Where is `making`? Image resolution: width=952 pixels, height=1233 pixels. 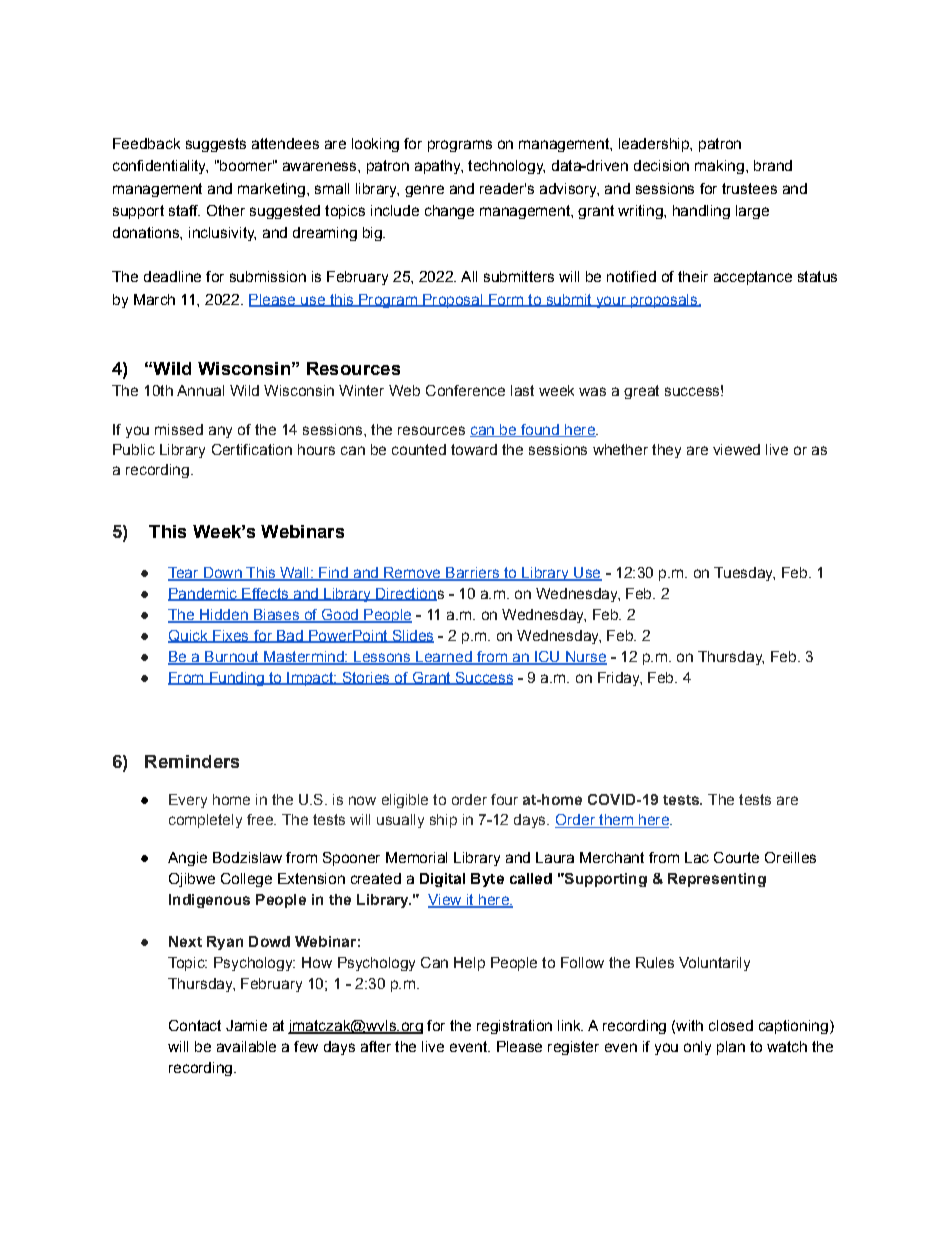
making is located at coordinates (719, 167).
